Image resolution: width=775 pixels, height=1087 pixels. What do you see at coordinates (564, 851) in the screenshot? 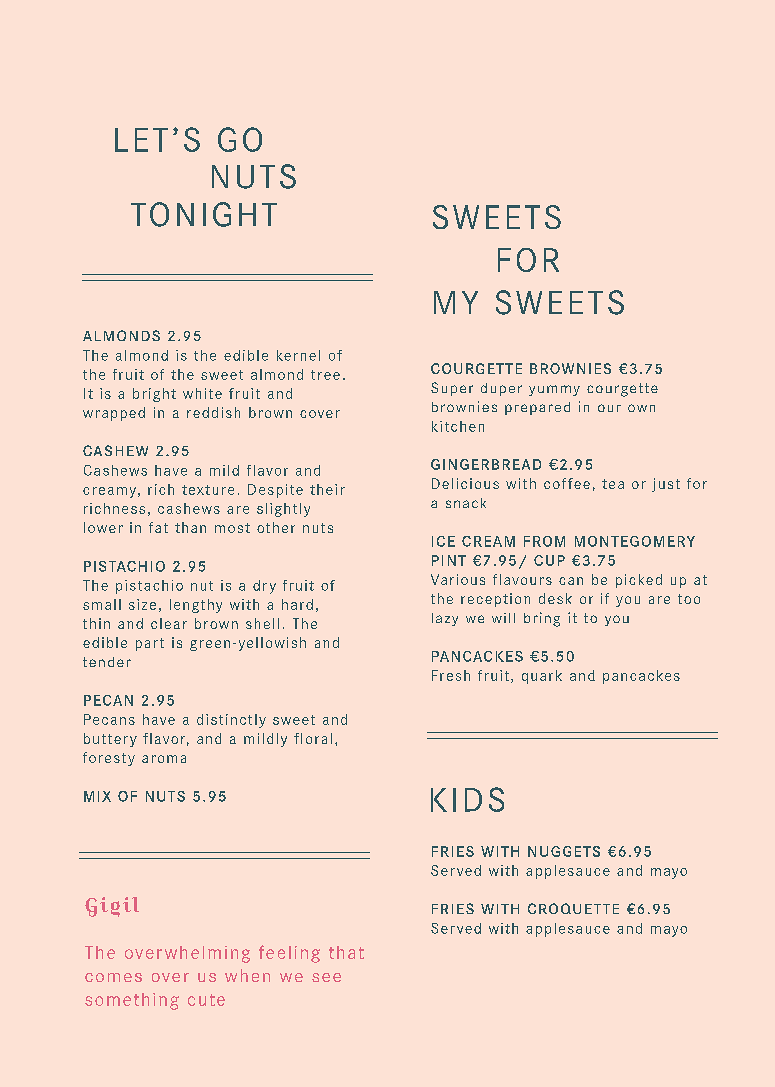
I see `NUGGETS` at bounding box center [564, 851].
